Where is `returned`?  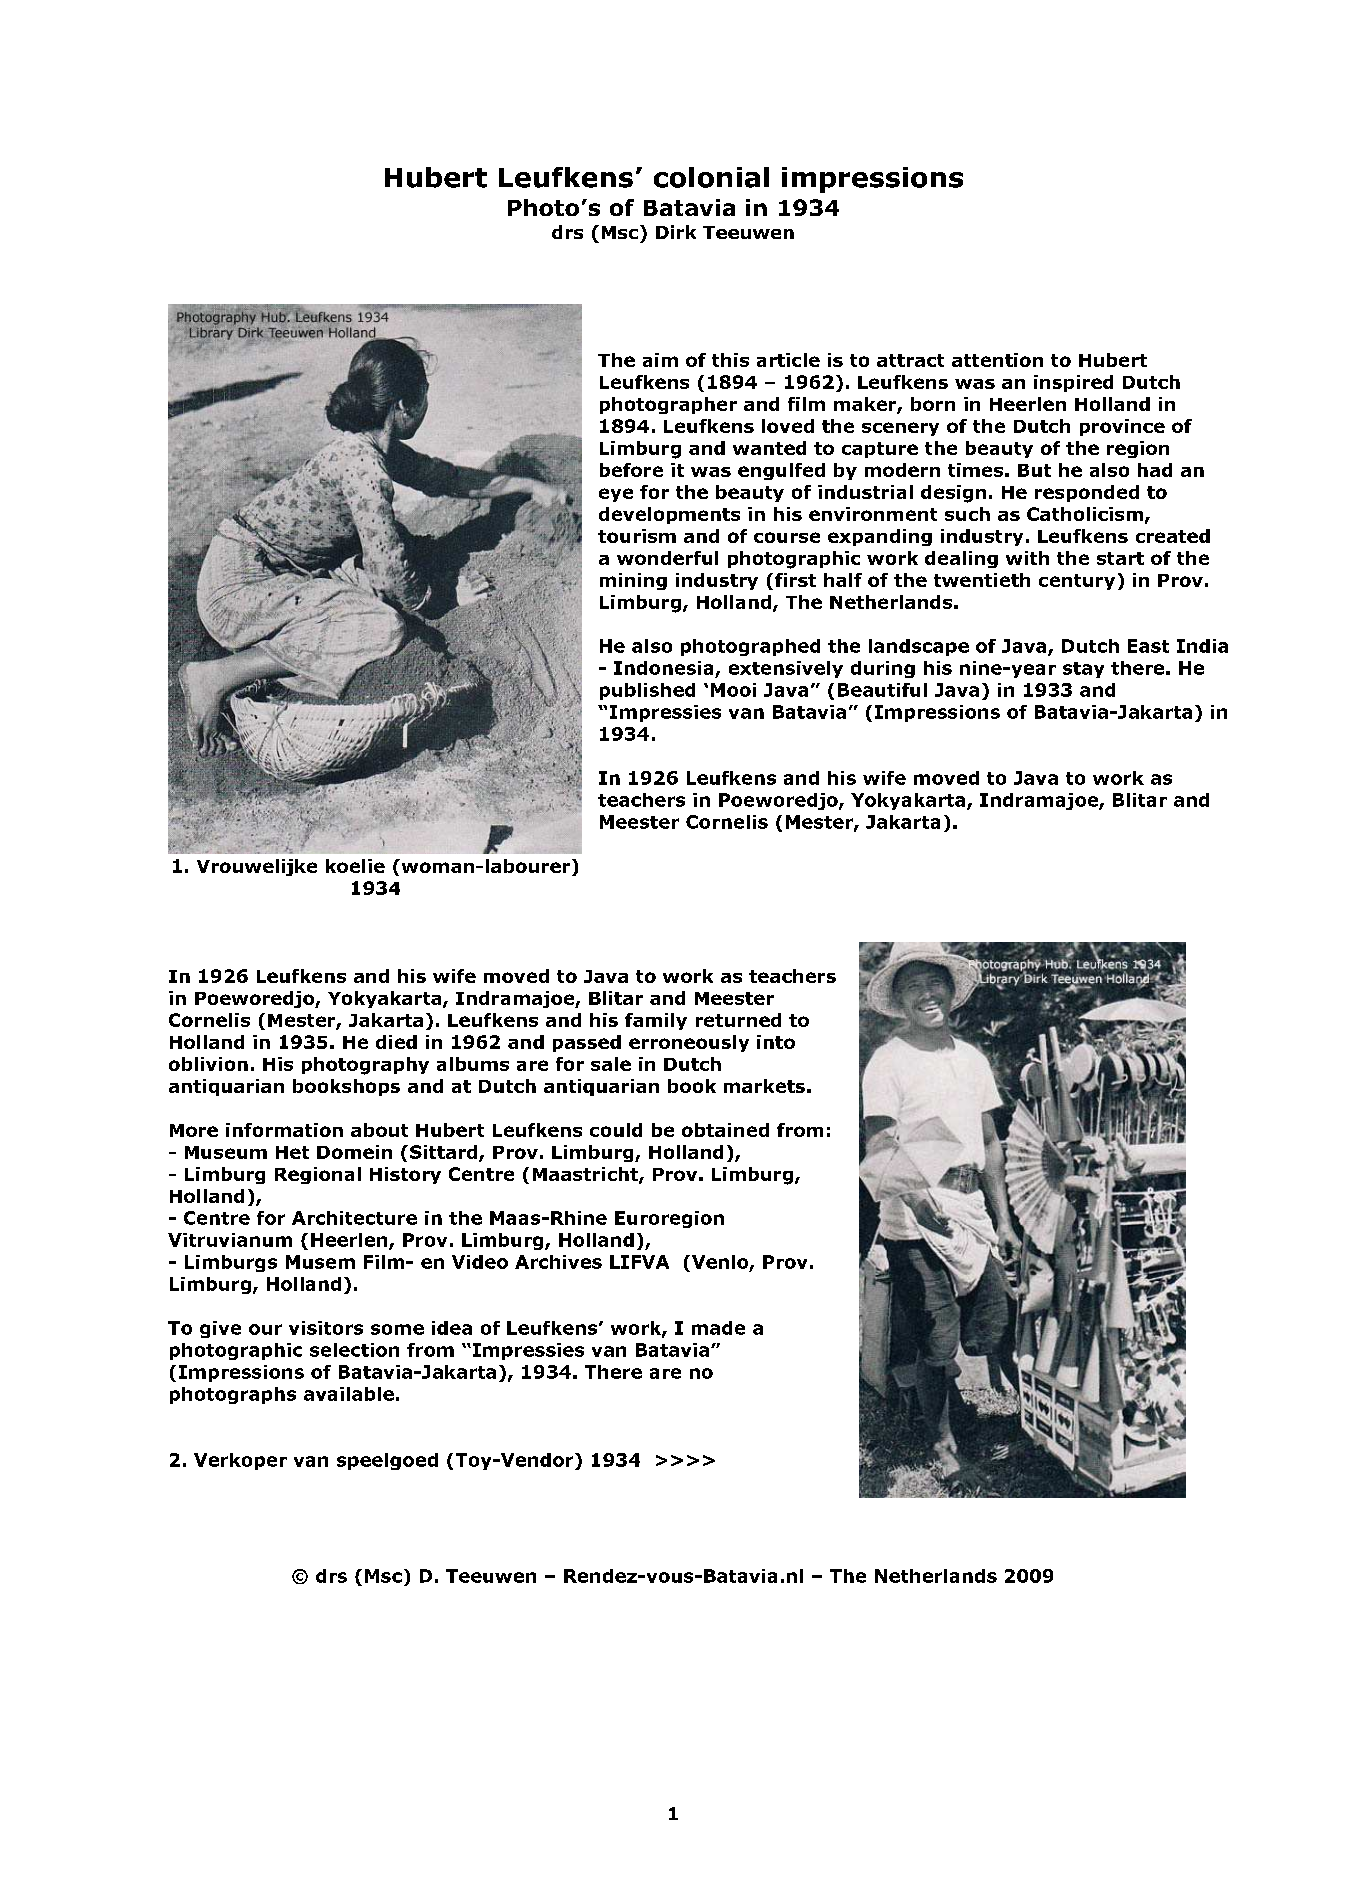 returned is located at coordinates (738, 1020).
